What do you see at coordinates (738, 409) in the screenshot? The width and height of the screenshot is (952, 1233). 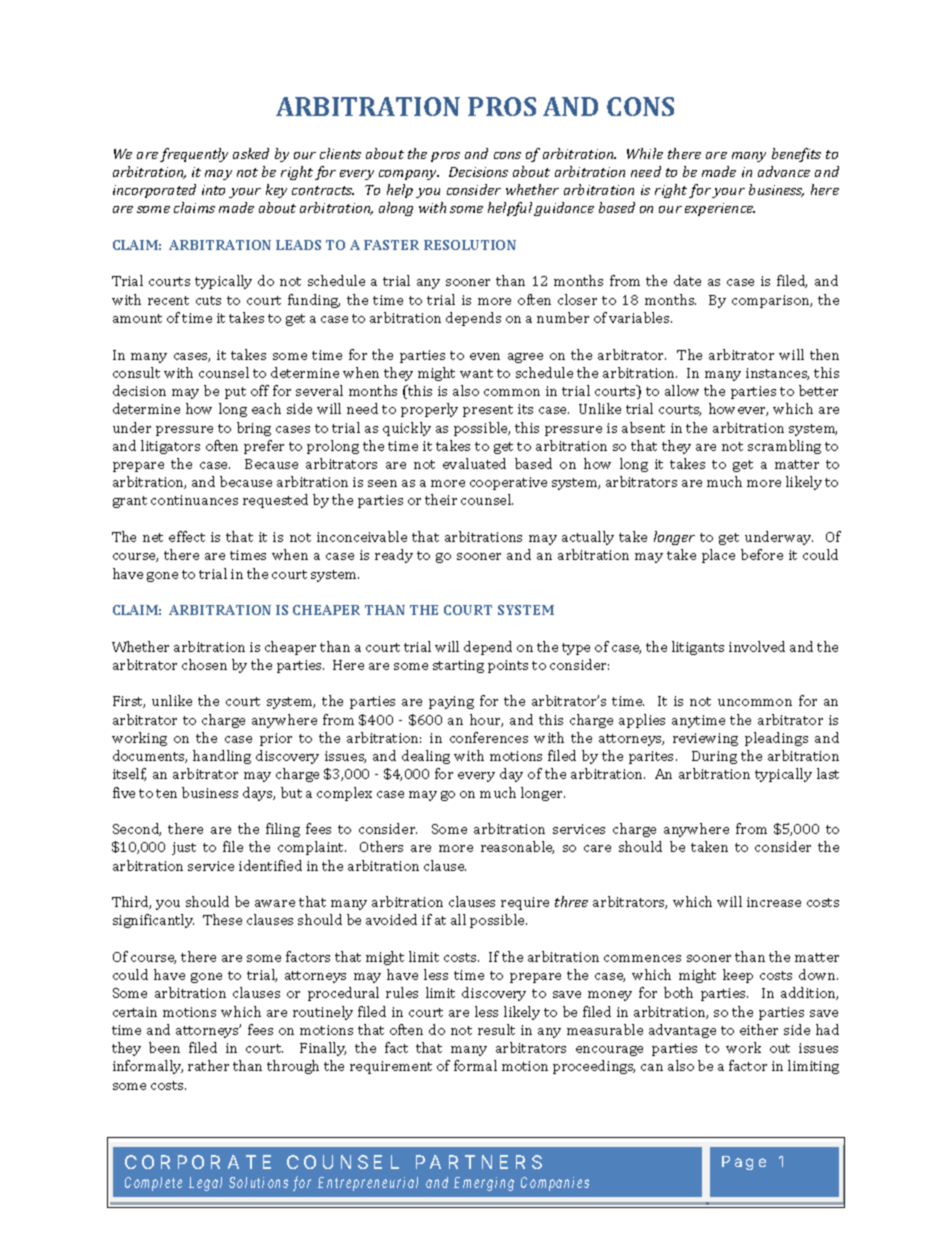 I see `however` at bounding box center [738, 409].
